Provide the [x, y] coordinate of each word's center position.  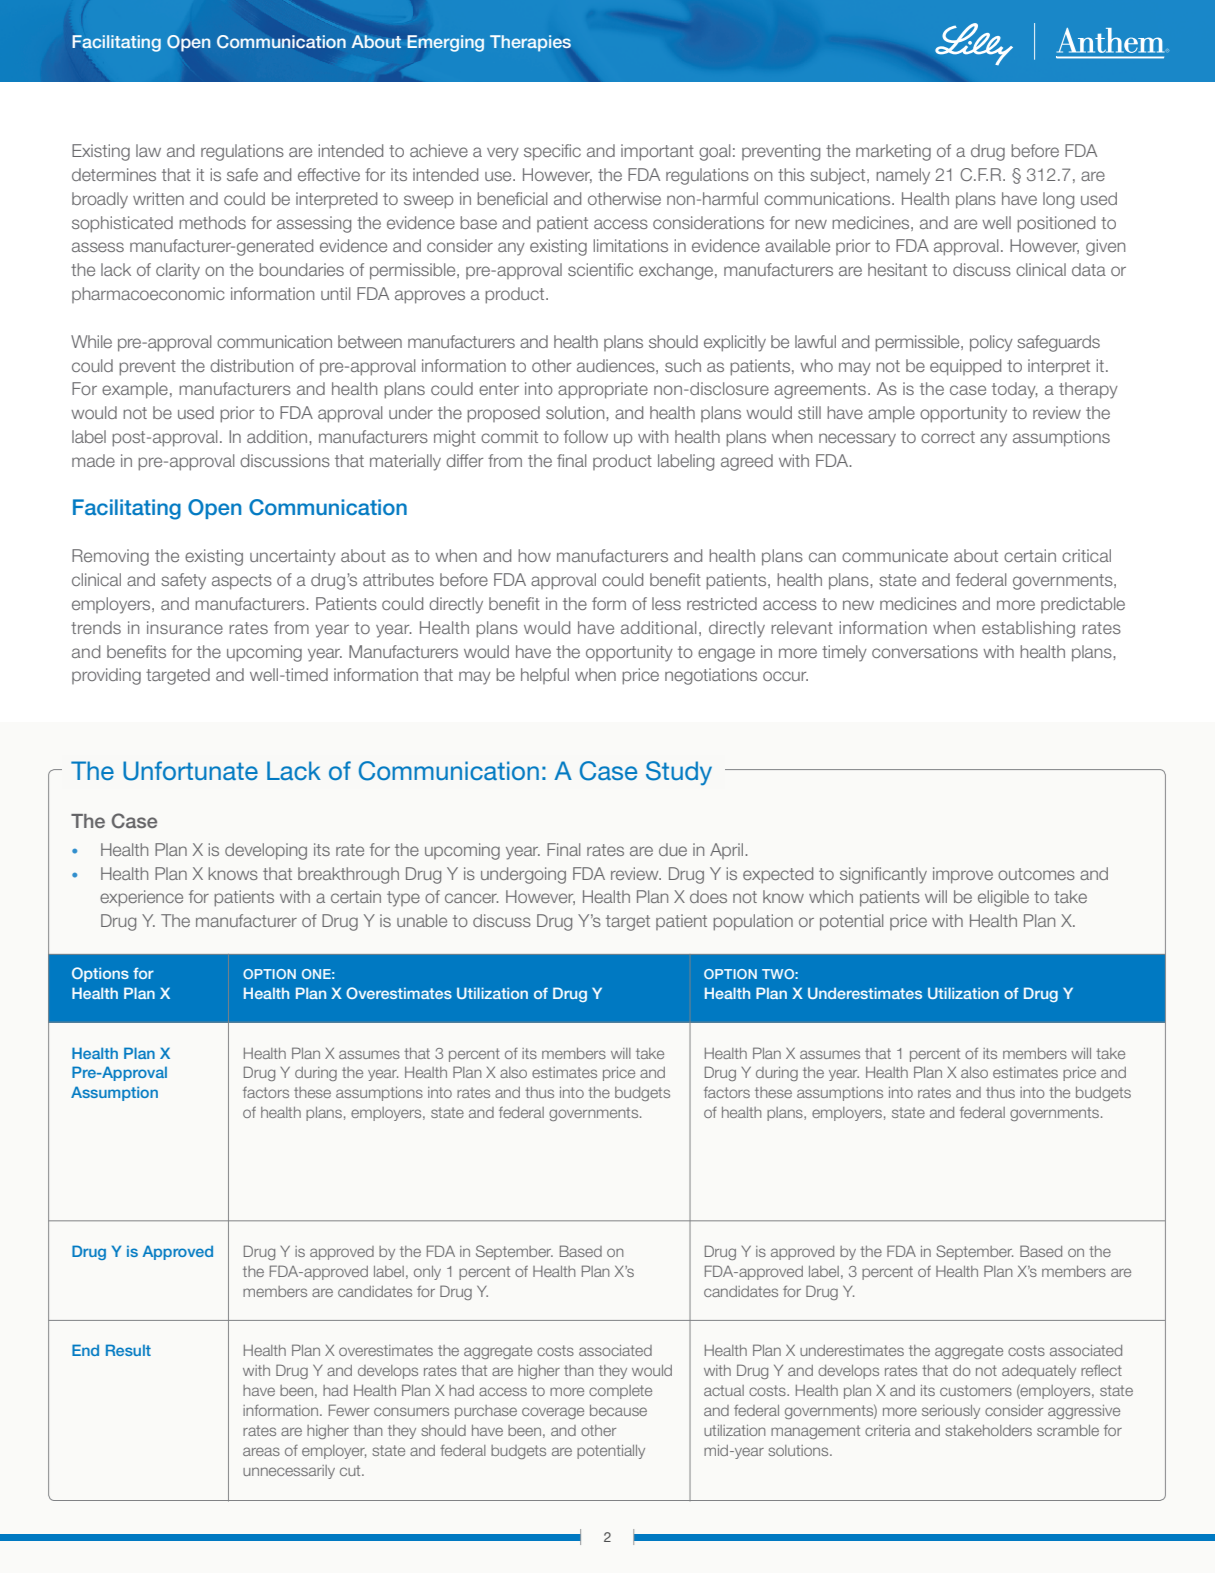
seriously [951, 1412]
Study [679, 773]
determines [114, 174]
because [618, 1410]
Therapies [530, 43]
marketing [893, 152]
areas [261, 1451]
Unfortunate [190, 771]
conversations [925, 651]
